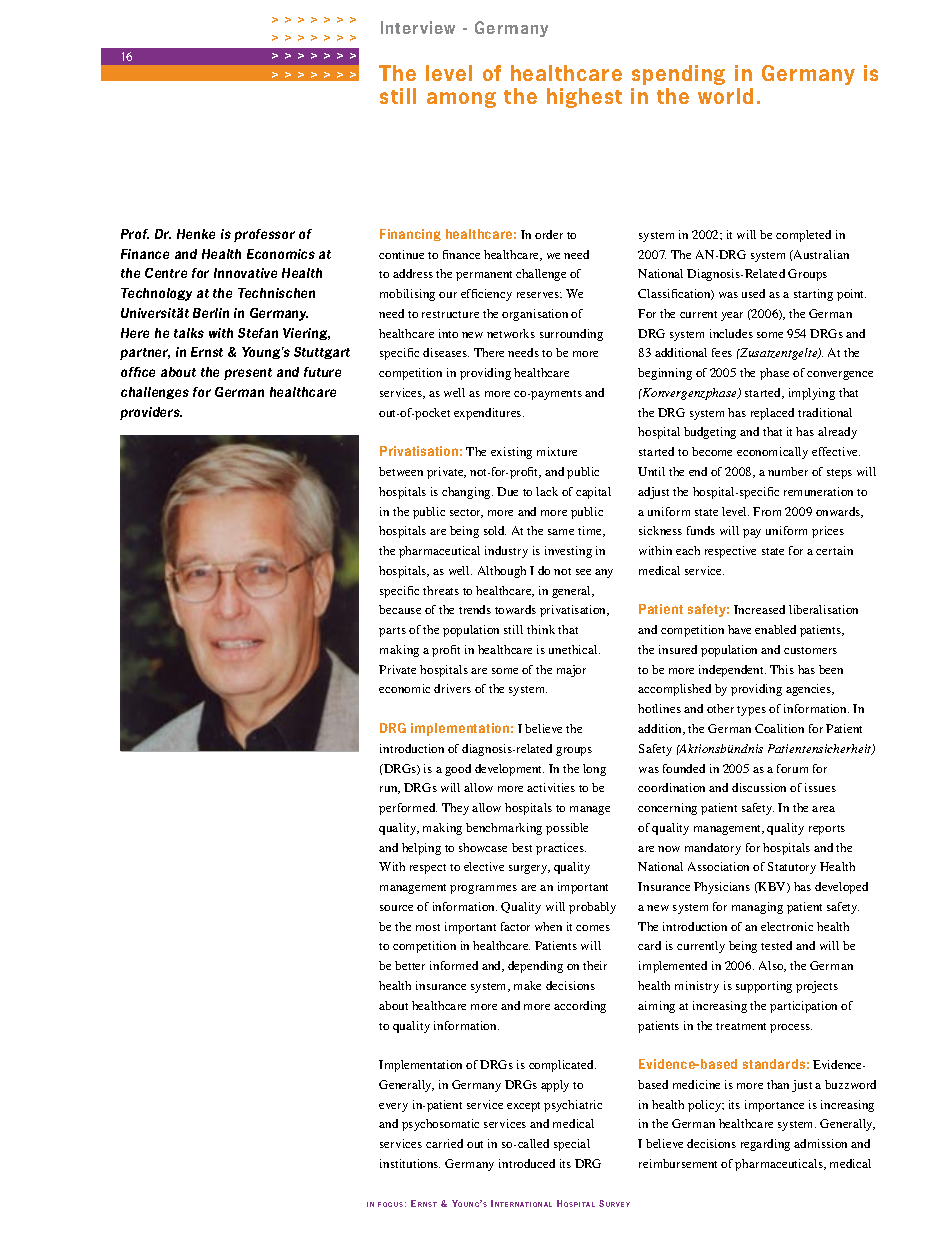 This page has height=1236, width=952. Describe the element at coordinates (765, 1145) in the page. I see `regarding` at that location.
